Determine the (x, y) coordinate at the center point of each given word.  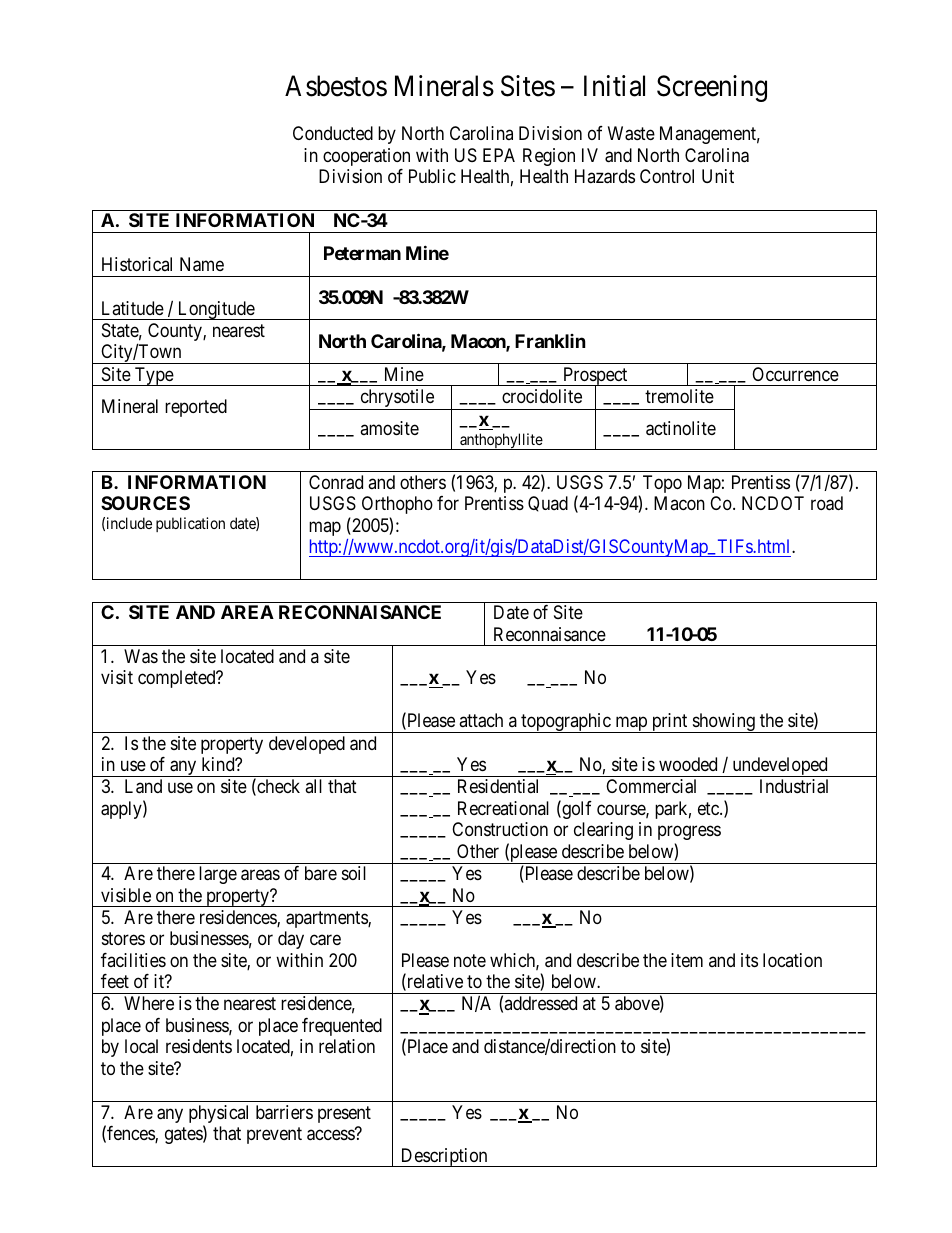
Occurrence (795, 374)
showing (723, 723)
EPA (499, 155)
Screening (712, 88)
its (749, 960)
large (218, 875)
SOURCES (145, 503)
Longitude (215, 310)
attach (481, 720)
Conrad (336, 482)
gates (184, 1135)
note (470, 960)
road (827, 503)
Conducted (333, 133)
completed (178, 679)
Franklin (550, 341)
